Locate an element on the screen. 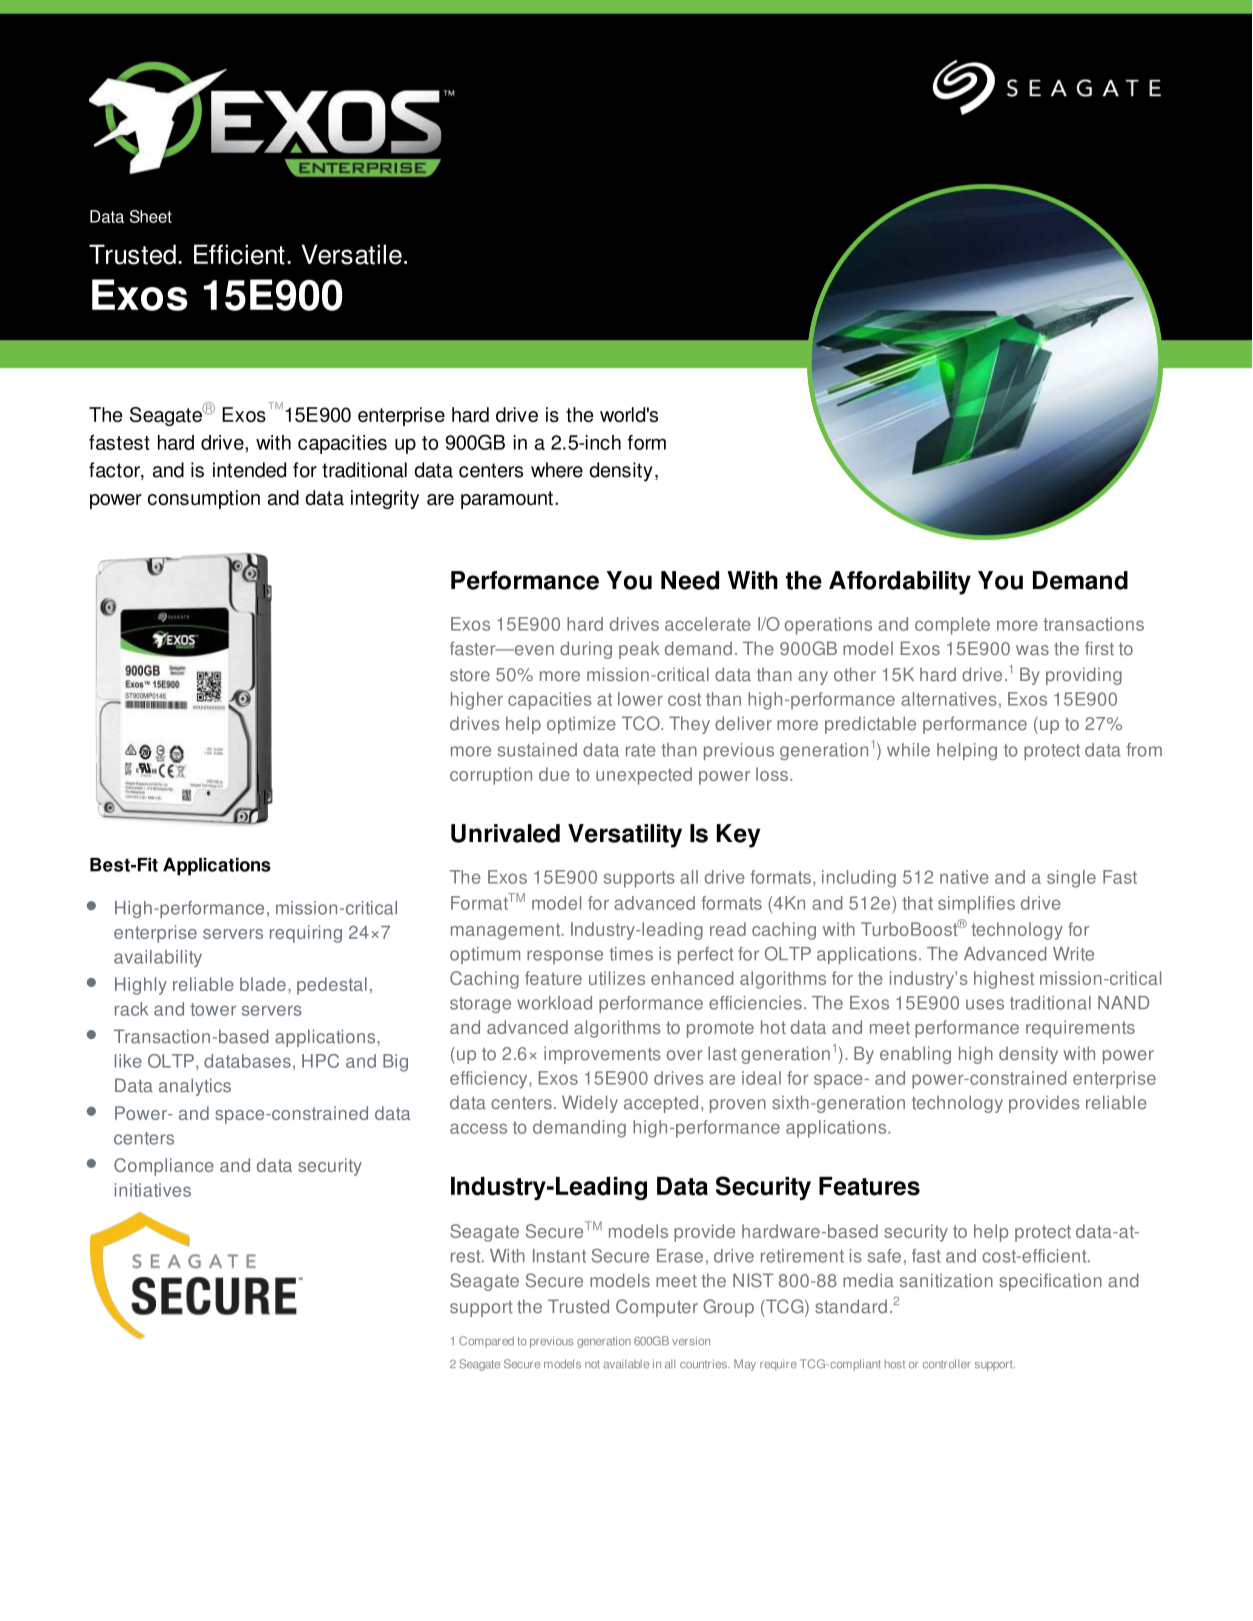 This screenshot has height=1621, width=1253. Affordability is located at coordinates (900, 583).
